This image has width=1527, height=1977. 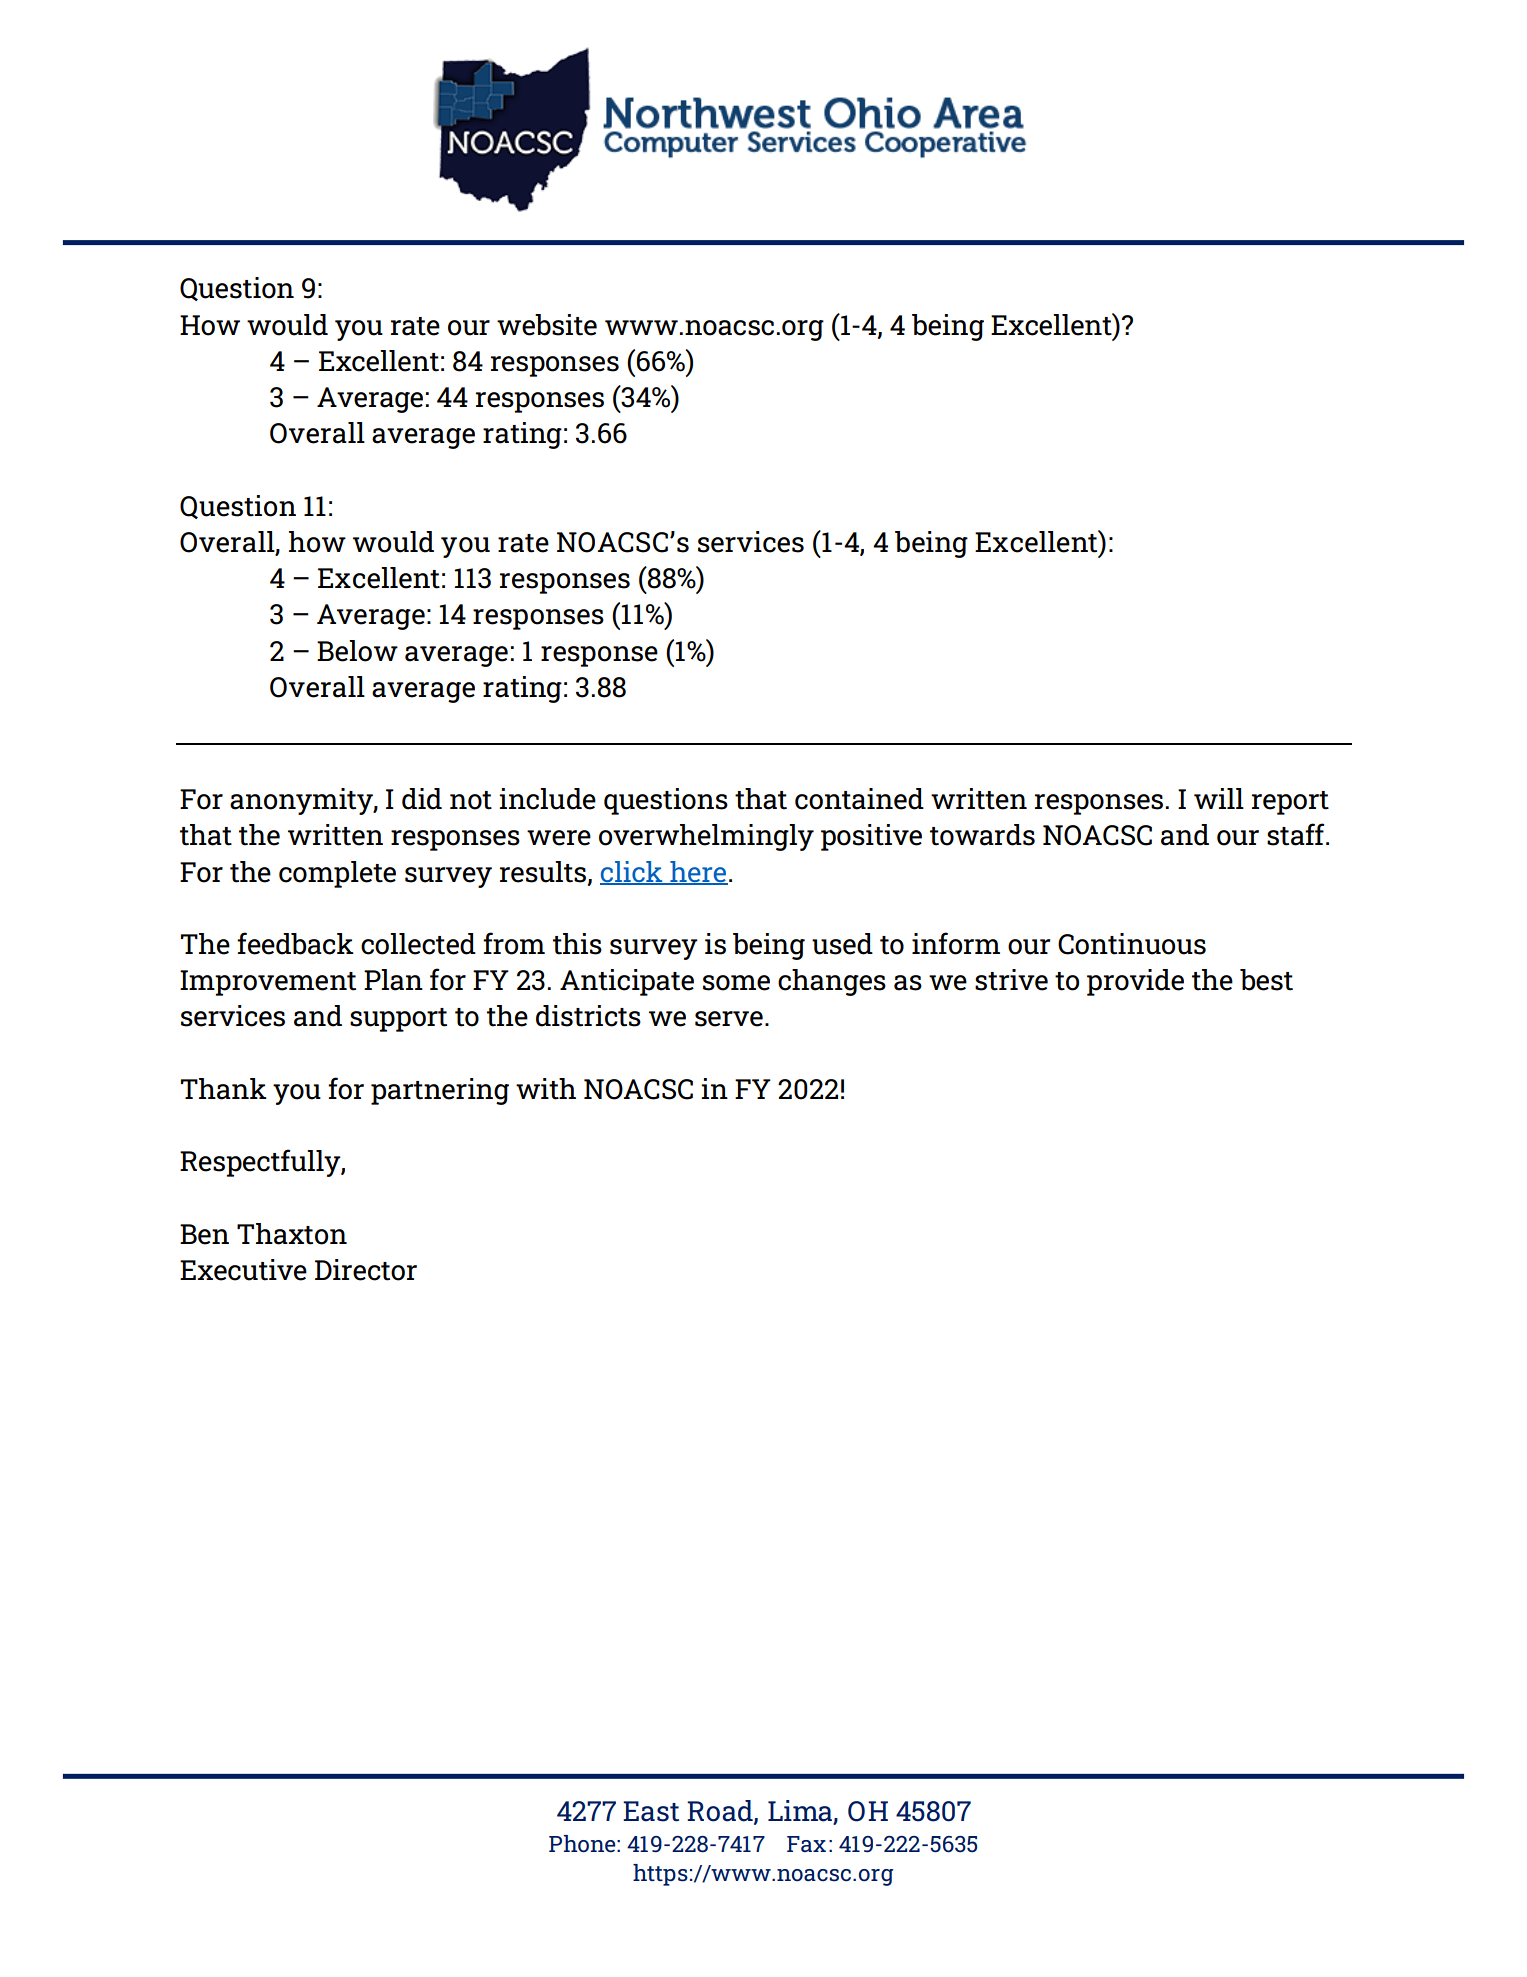 What do you see at coordinates (422, 799) in the image?
I see `did` at bounding box center [422, 799].
